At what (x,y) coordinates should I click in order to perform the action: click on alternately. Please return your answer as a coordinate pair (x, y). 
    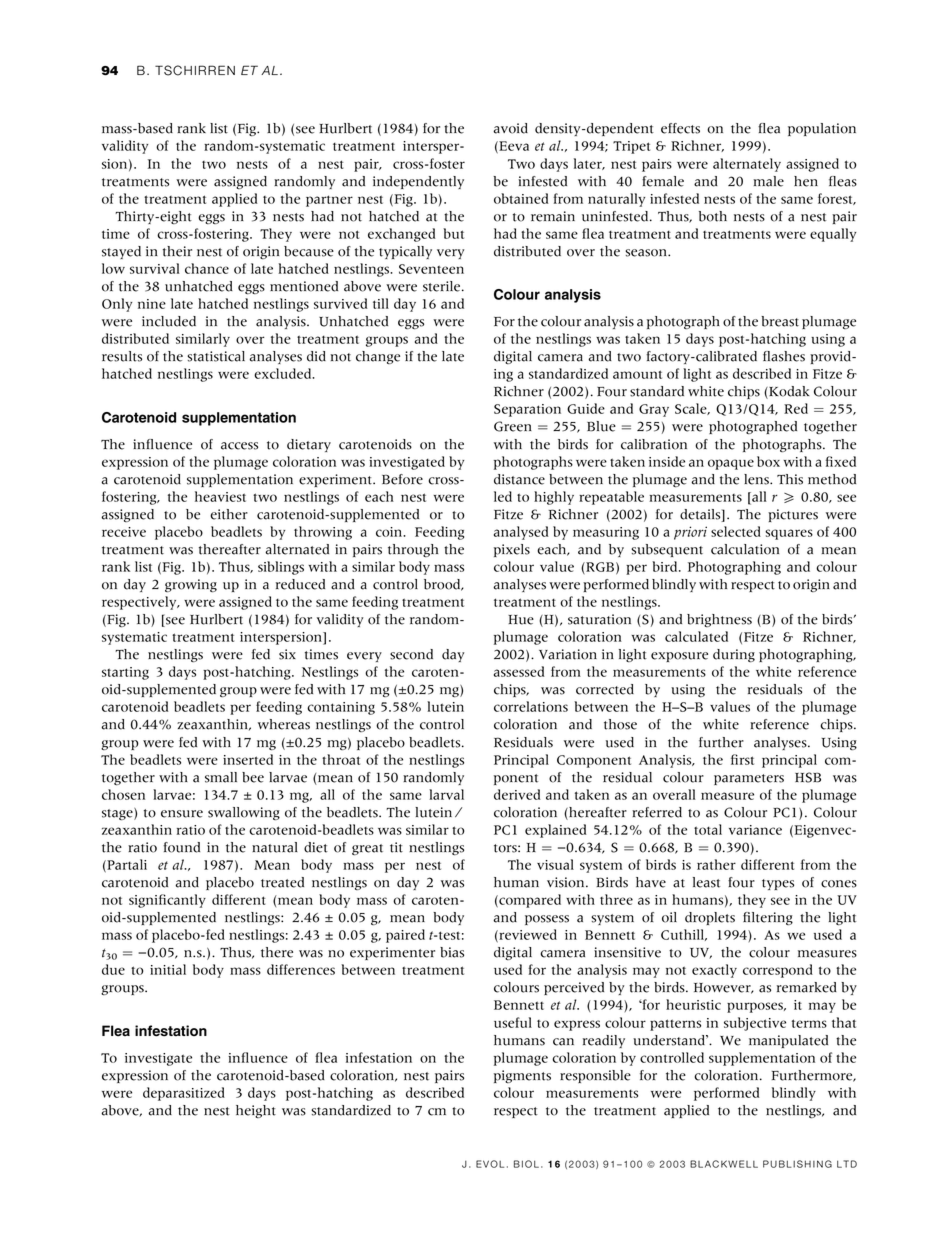
    Looking at the image, I should click on (747, 165).
